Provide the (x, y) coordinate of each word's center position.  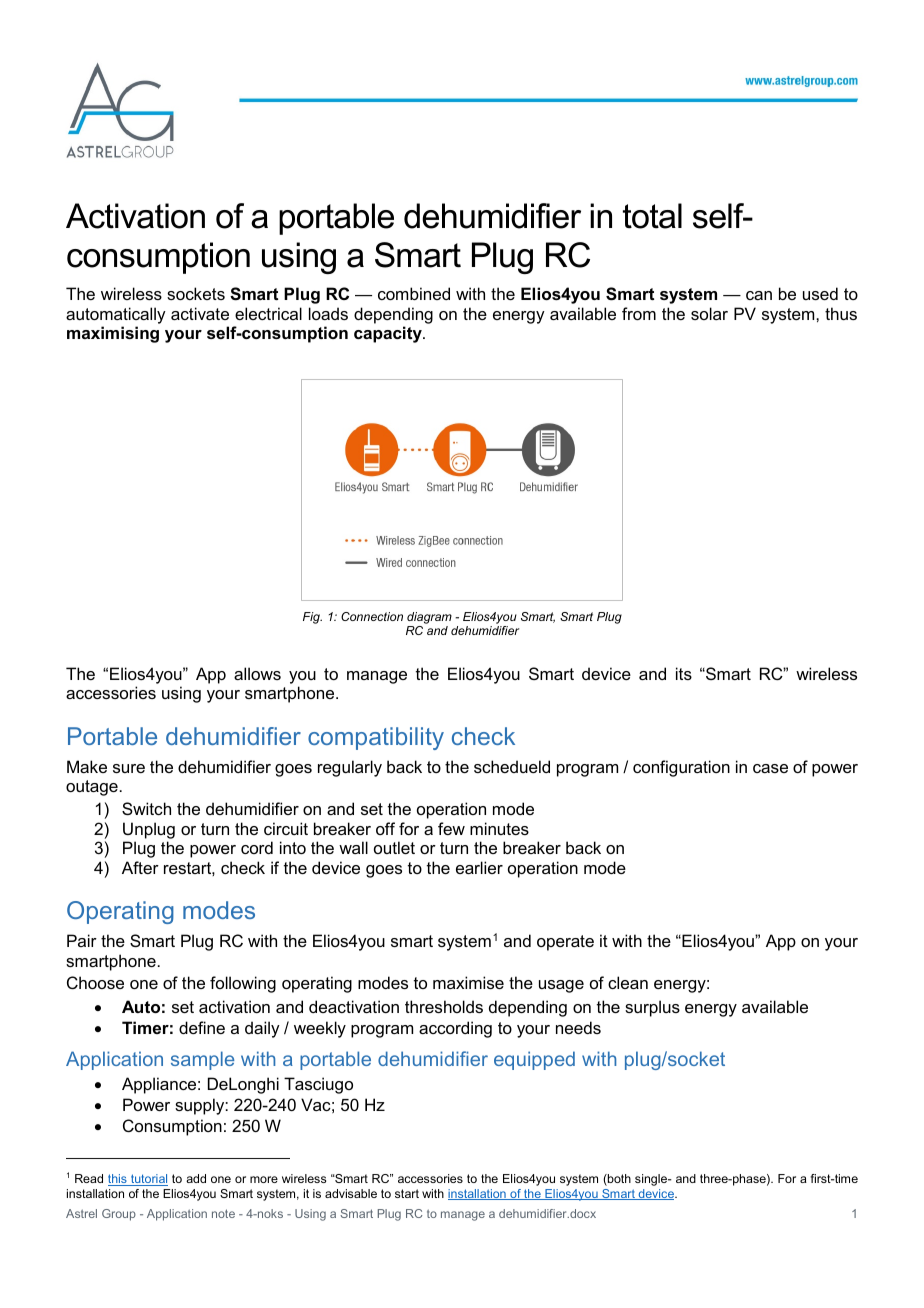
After (140, 867)
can (759, 295)
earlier (479, 867)
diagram (429, 618)
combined (414, 293)
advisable (351, 1193)
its (684, 673)
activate (200, 313)
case (770, 768)
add (196, 1178)
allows (257, 673)
